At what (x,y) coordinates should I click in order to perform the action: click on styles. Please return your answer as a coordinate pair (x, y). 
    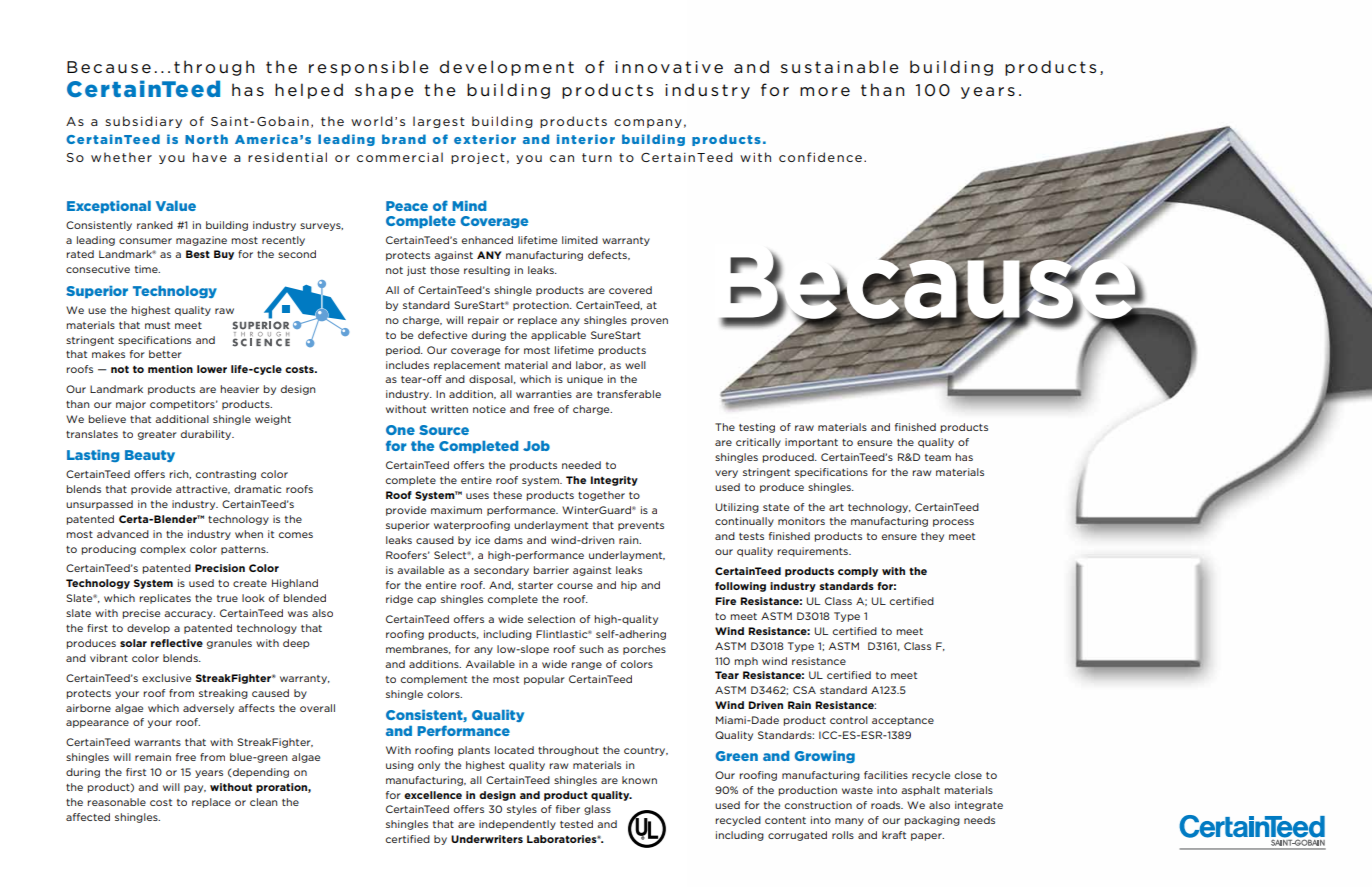
    Looking at the image, I should click on (522, 810).
